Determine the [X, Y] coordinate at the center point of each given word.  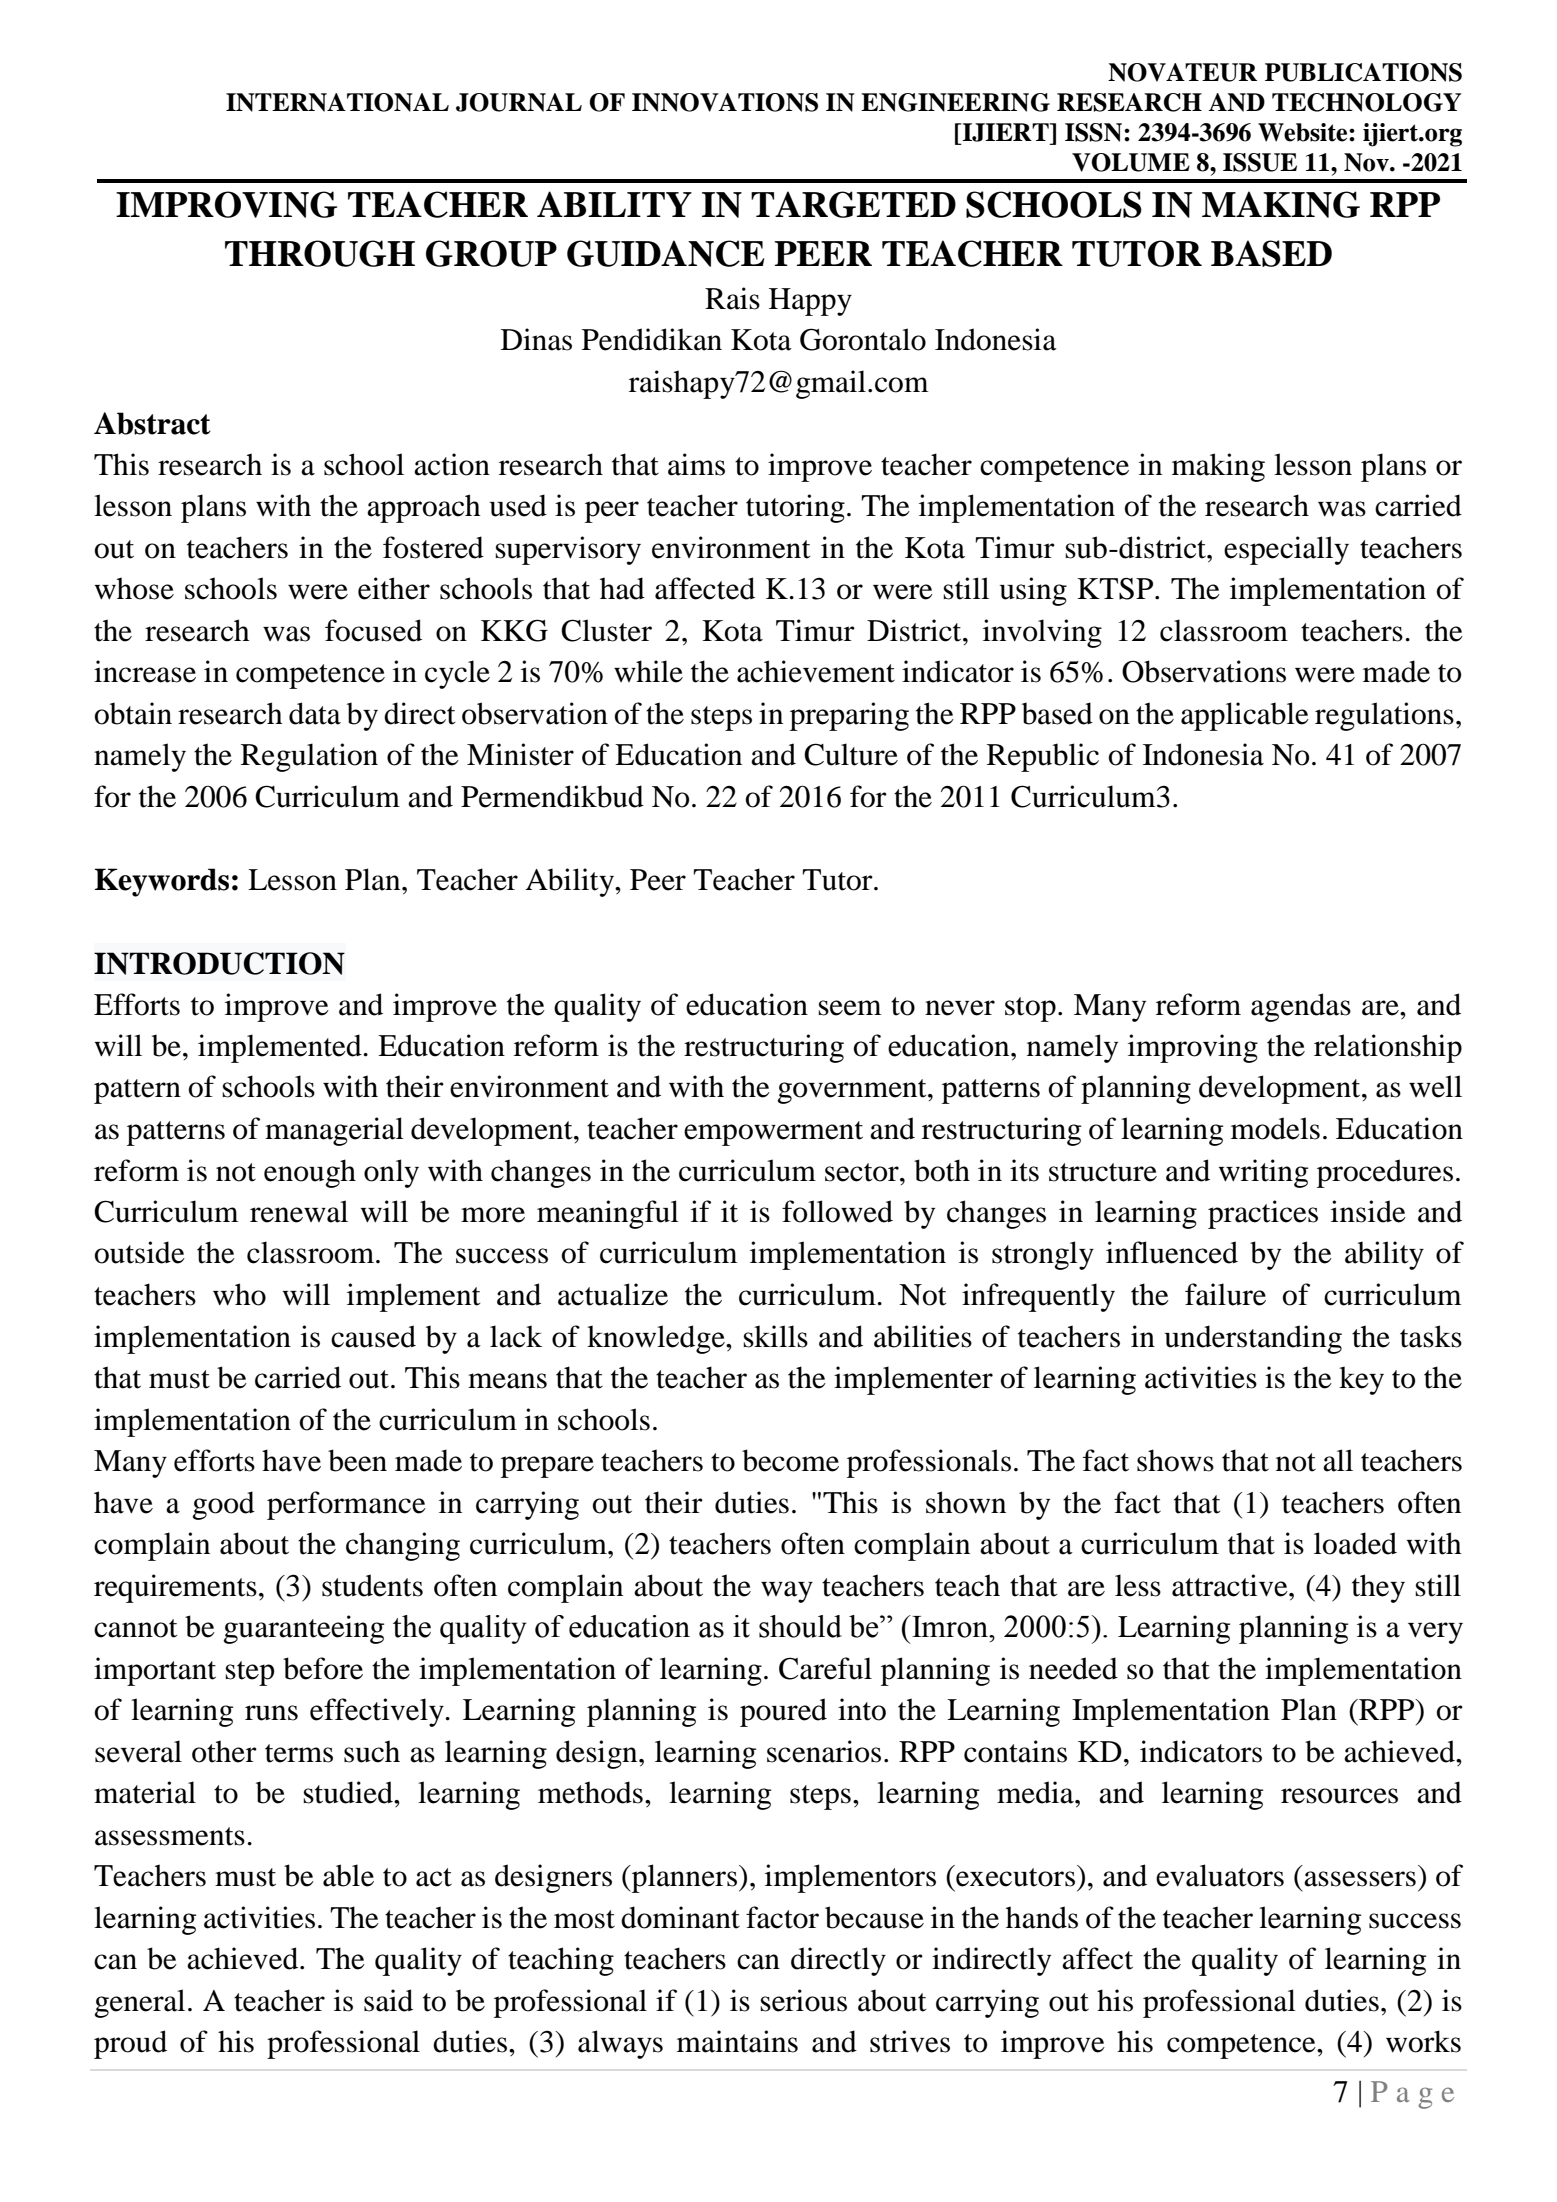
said [388, 2000]
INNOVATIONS [725, 102]
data [315, 713]
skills [775, 1336]
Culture [851, 754]
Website [1304, 132]
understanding [1253, 1339]
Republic [1043, 757]
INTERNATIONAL [337, 102]
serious [803, 2000]
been [357, 1460]
